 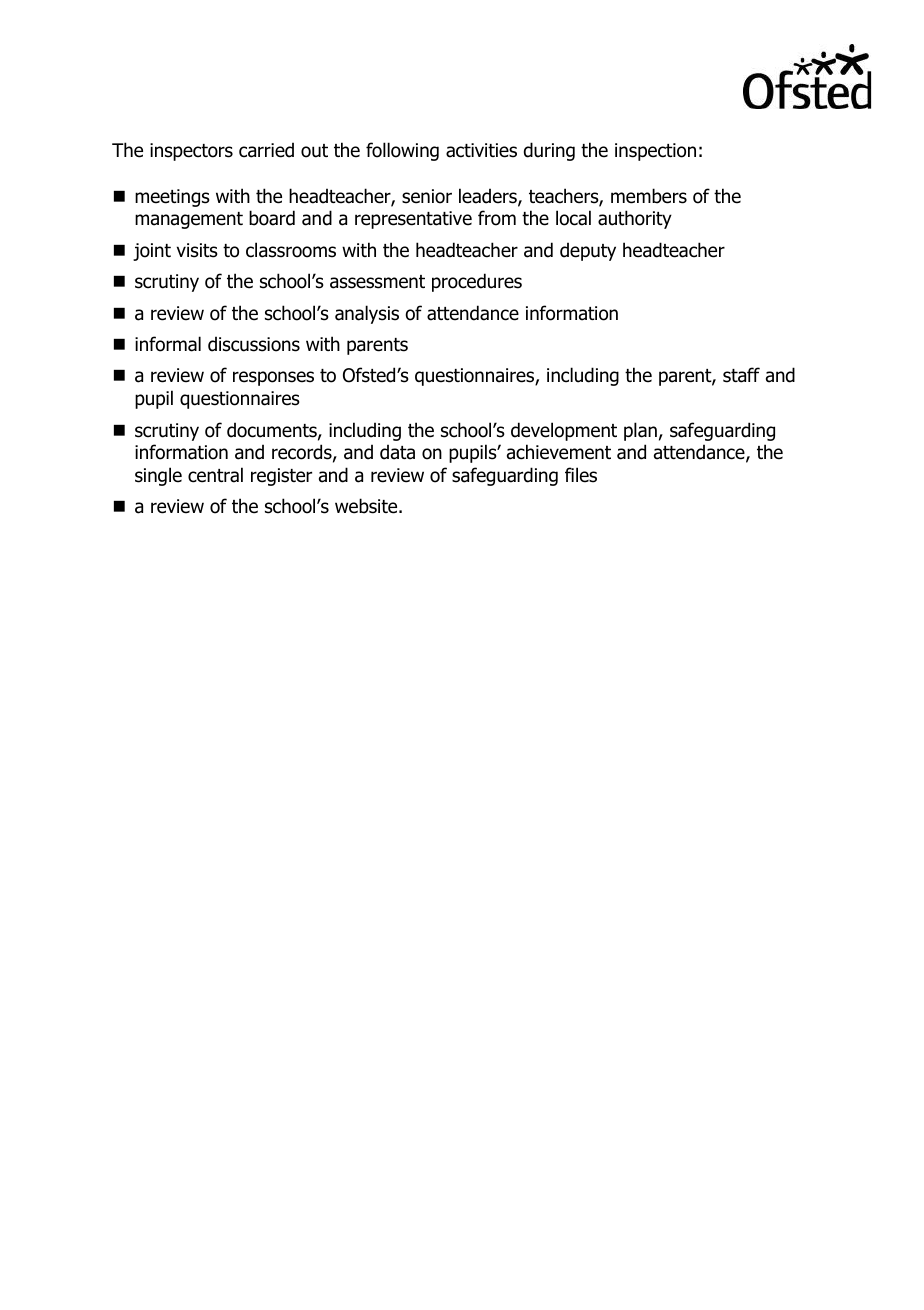 I want to click on activities, so click(x=481, y=150).
